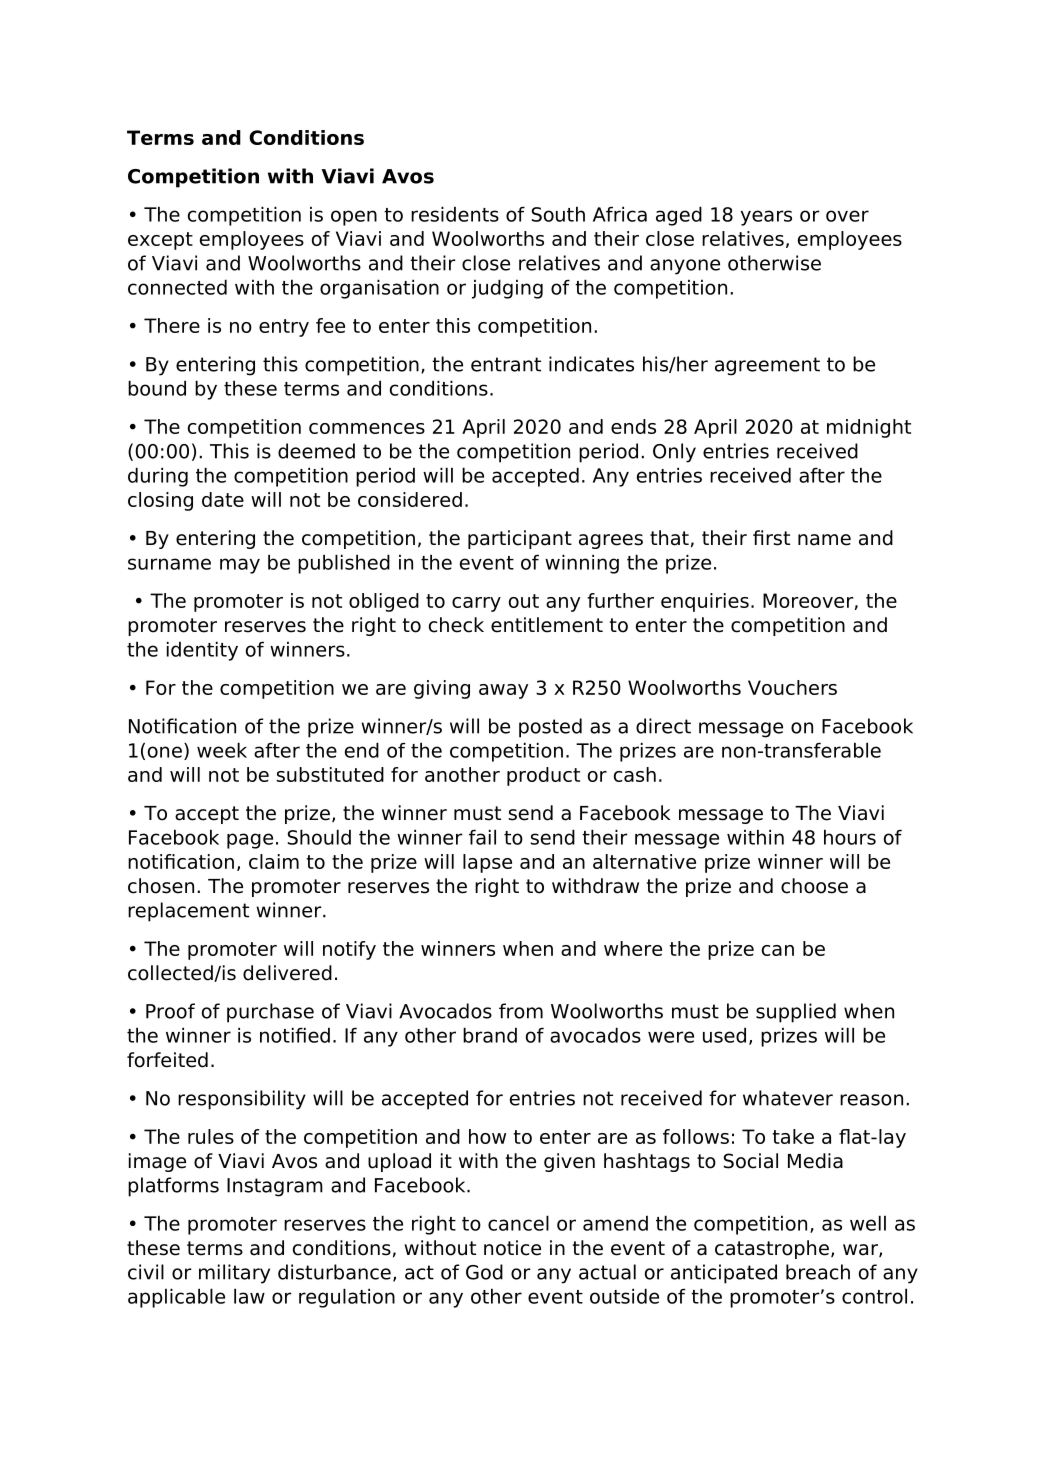 Image resolution: width=1048 pixels, height=1482 pixels. What do you see at coordinates (160, 241) in the screenshot?
I see `except` at bounding box center [160, 241].
